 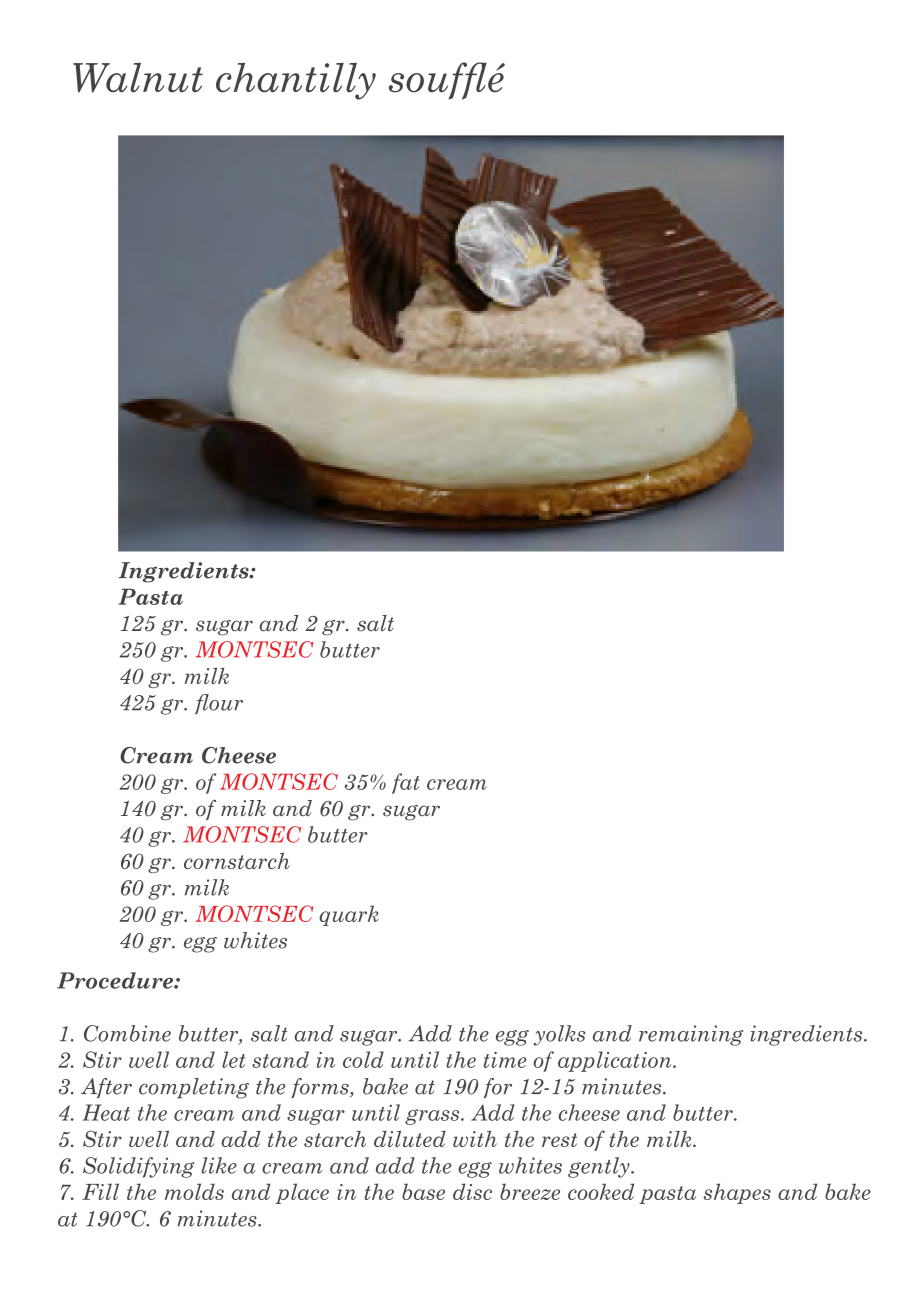 What do you see at coordinates (691, 1035) in the screenshot?
I see `remaining` at bounding box center [691, 1035].
